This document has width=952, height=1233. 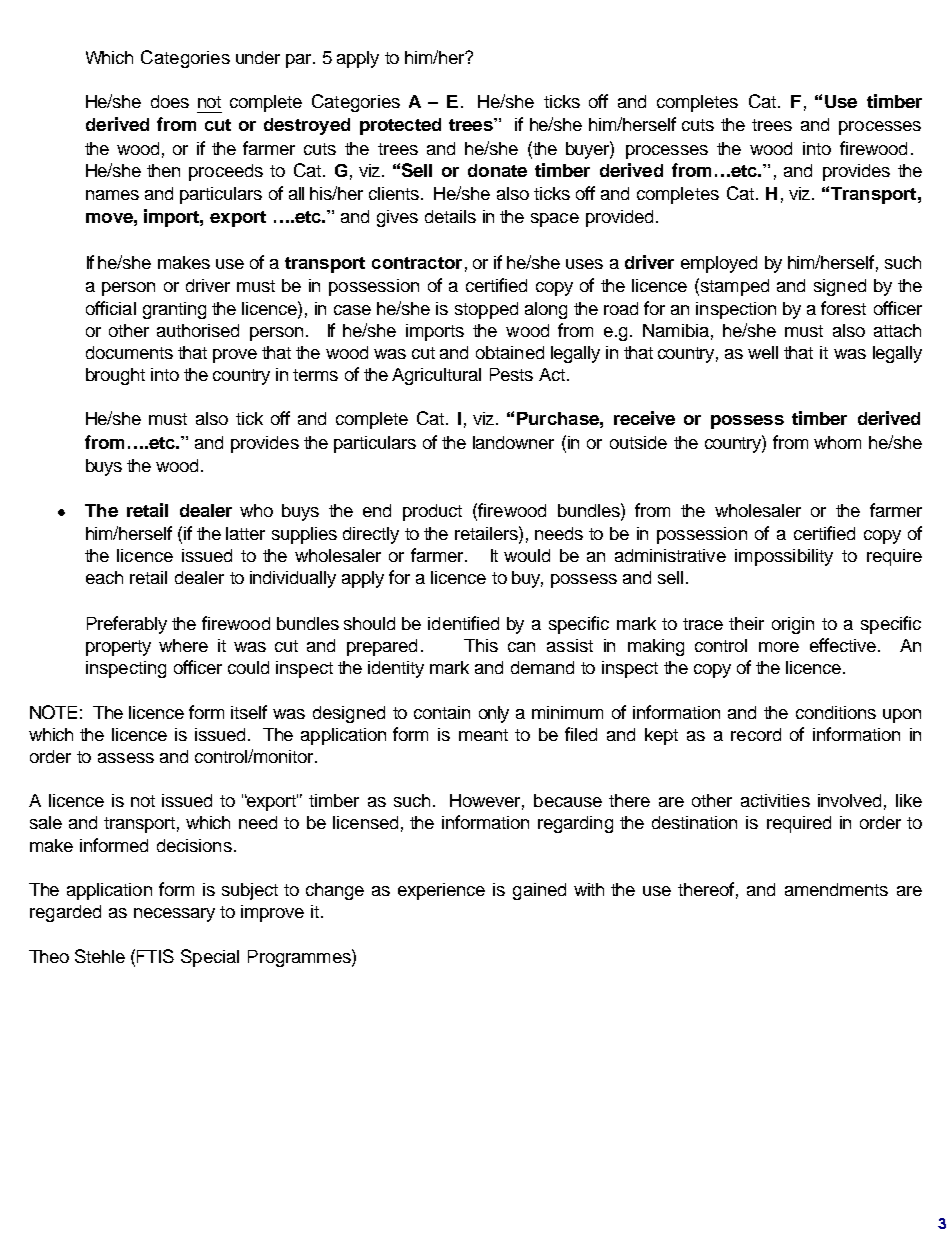 What do you see at coordinates (126, 758) in the document?
I see `assess` at bounding box center [126, 758].
